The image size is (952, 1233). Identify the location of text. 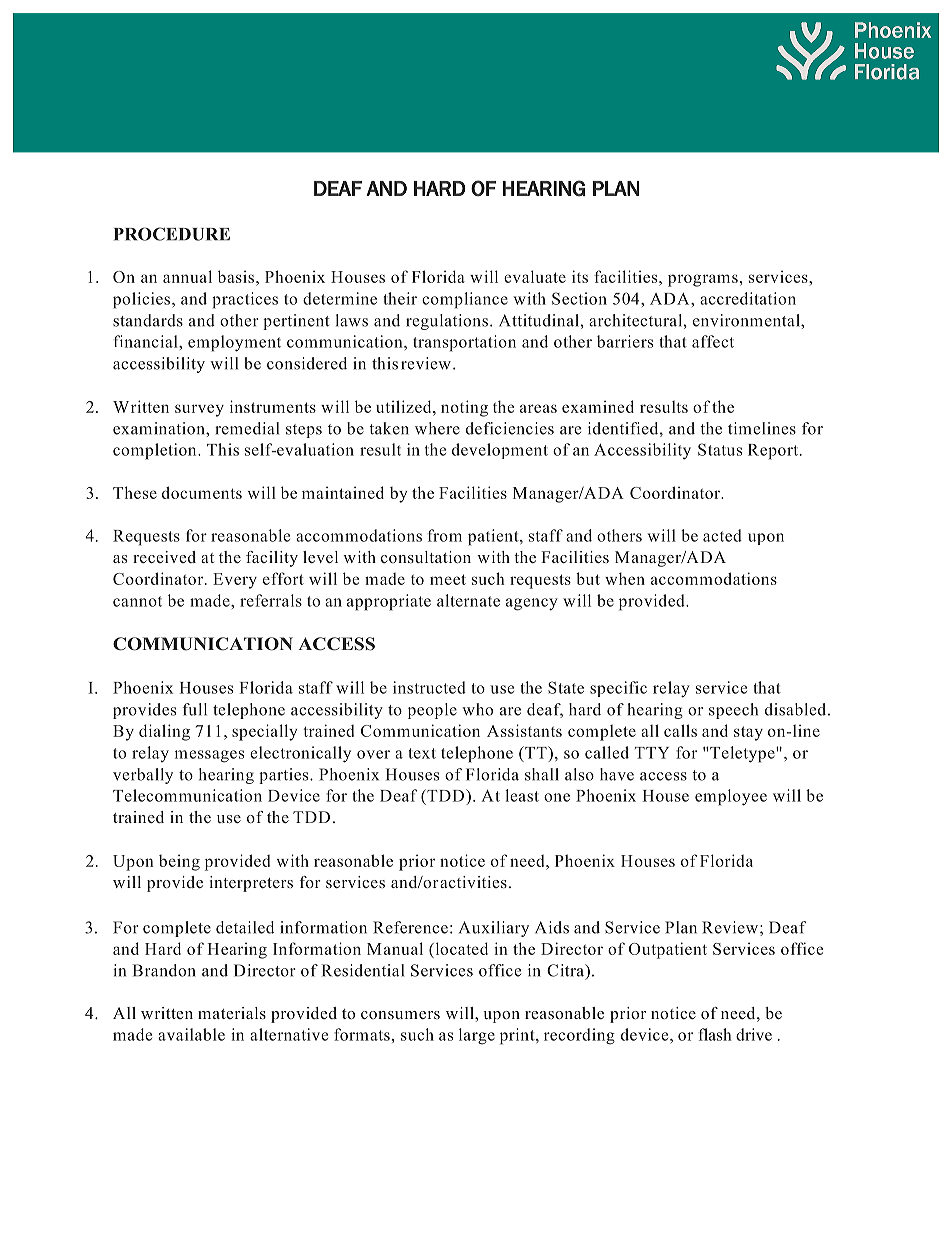
(422, 753).
